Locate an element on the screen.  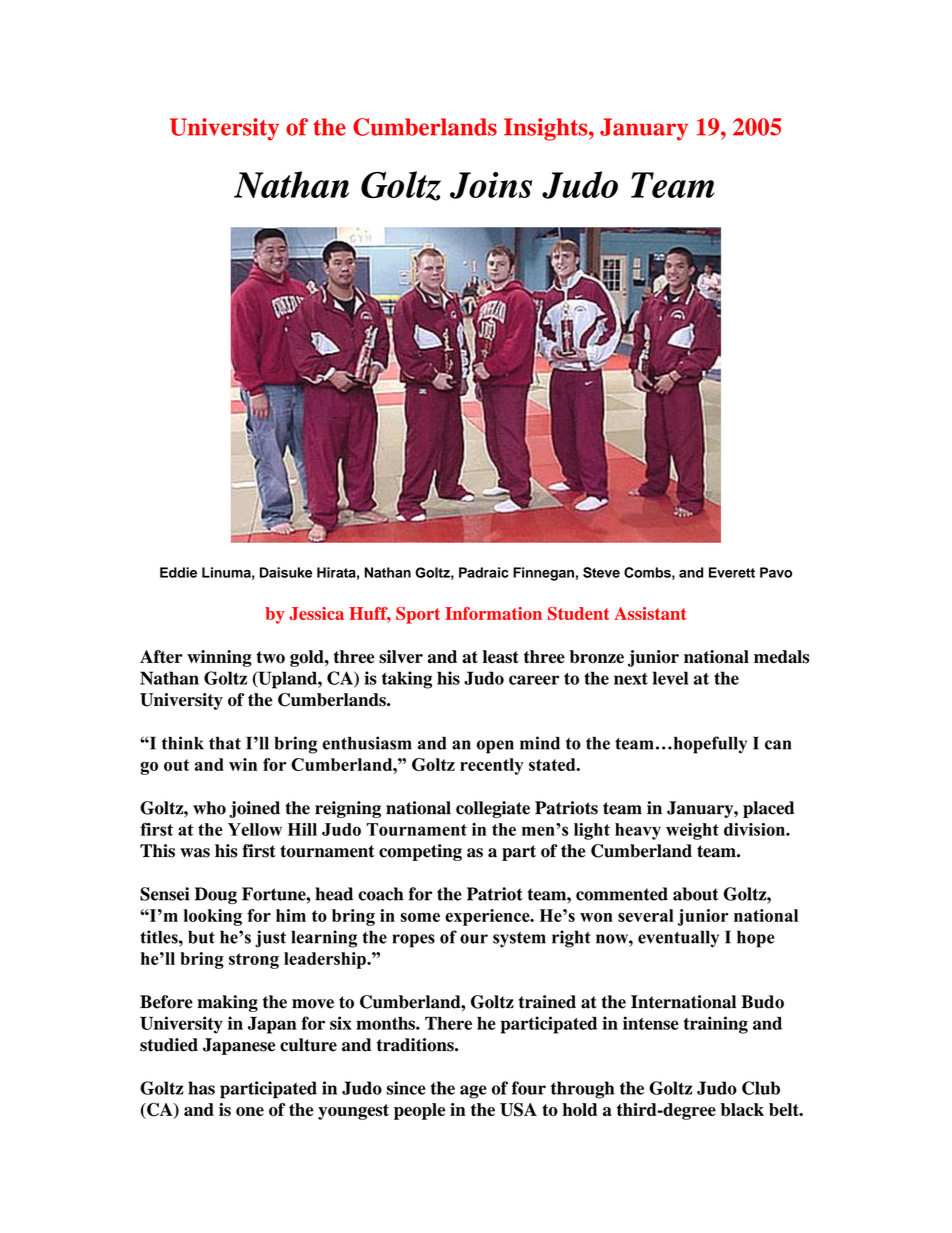
Finnegan is located at coordinates (543, 574).
